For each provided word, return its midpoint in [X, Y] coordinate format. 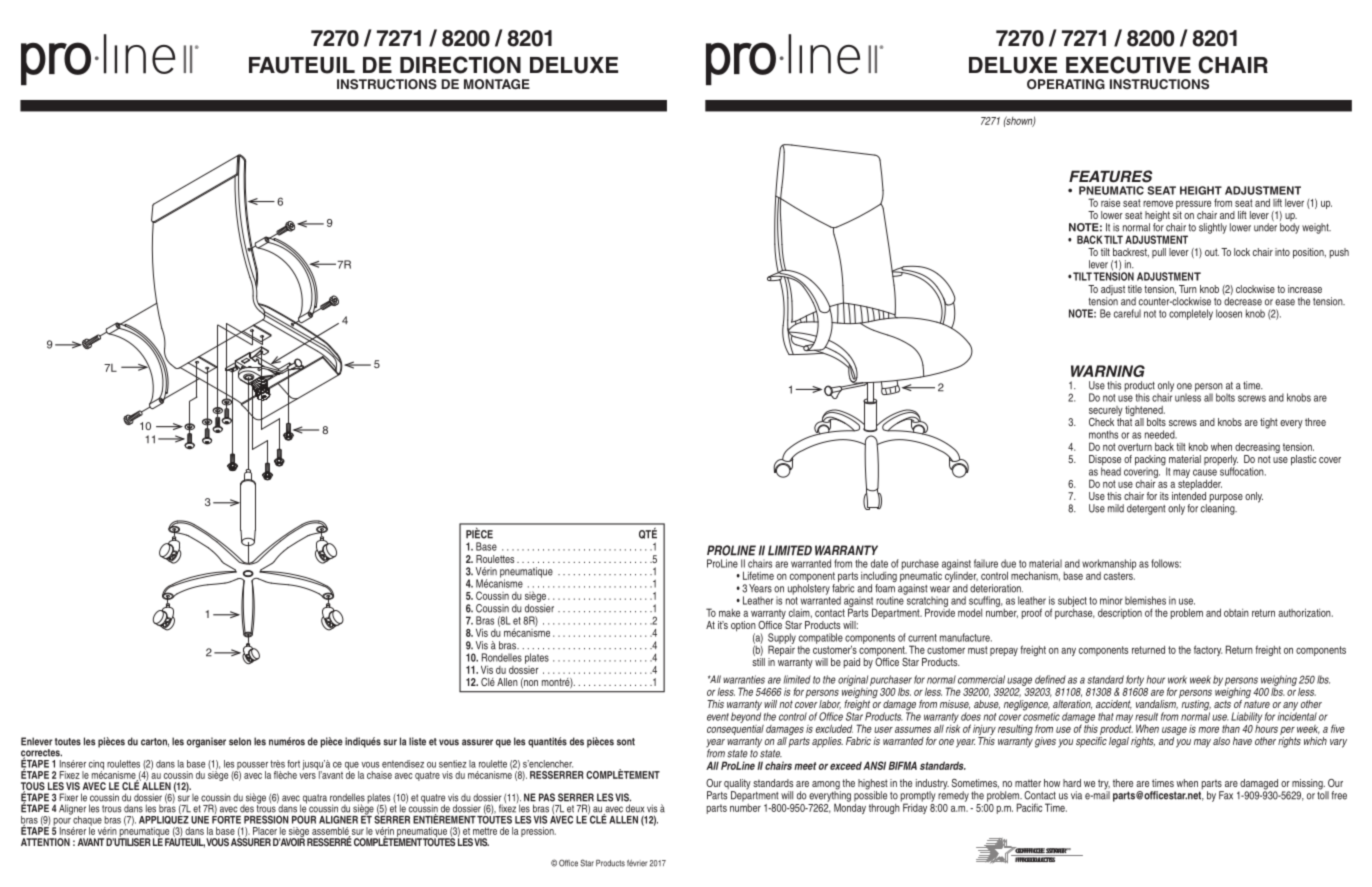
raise [1110, 203]
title [1135, 289]
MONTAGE [497, 84]
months [1103, 434]
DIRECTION [460, 65]
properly [1221, 461]
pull [1159, 253]
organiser [206, 742]
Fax [1226, 795]
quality [737, 785]
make [729, 613]
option [743, 627]
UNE [200, 820]
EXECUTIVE [1128, 65]
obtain [1236, 613]
